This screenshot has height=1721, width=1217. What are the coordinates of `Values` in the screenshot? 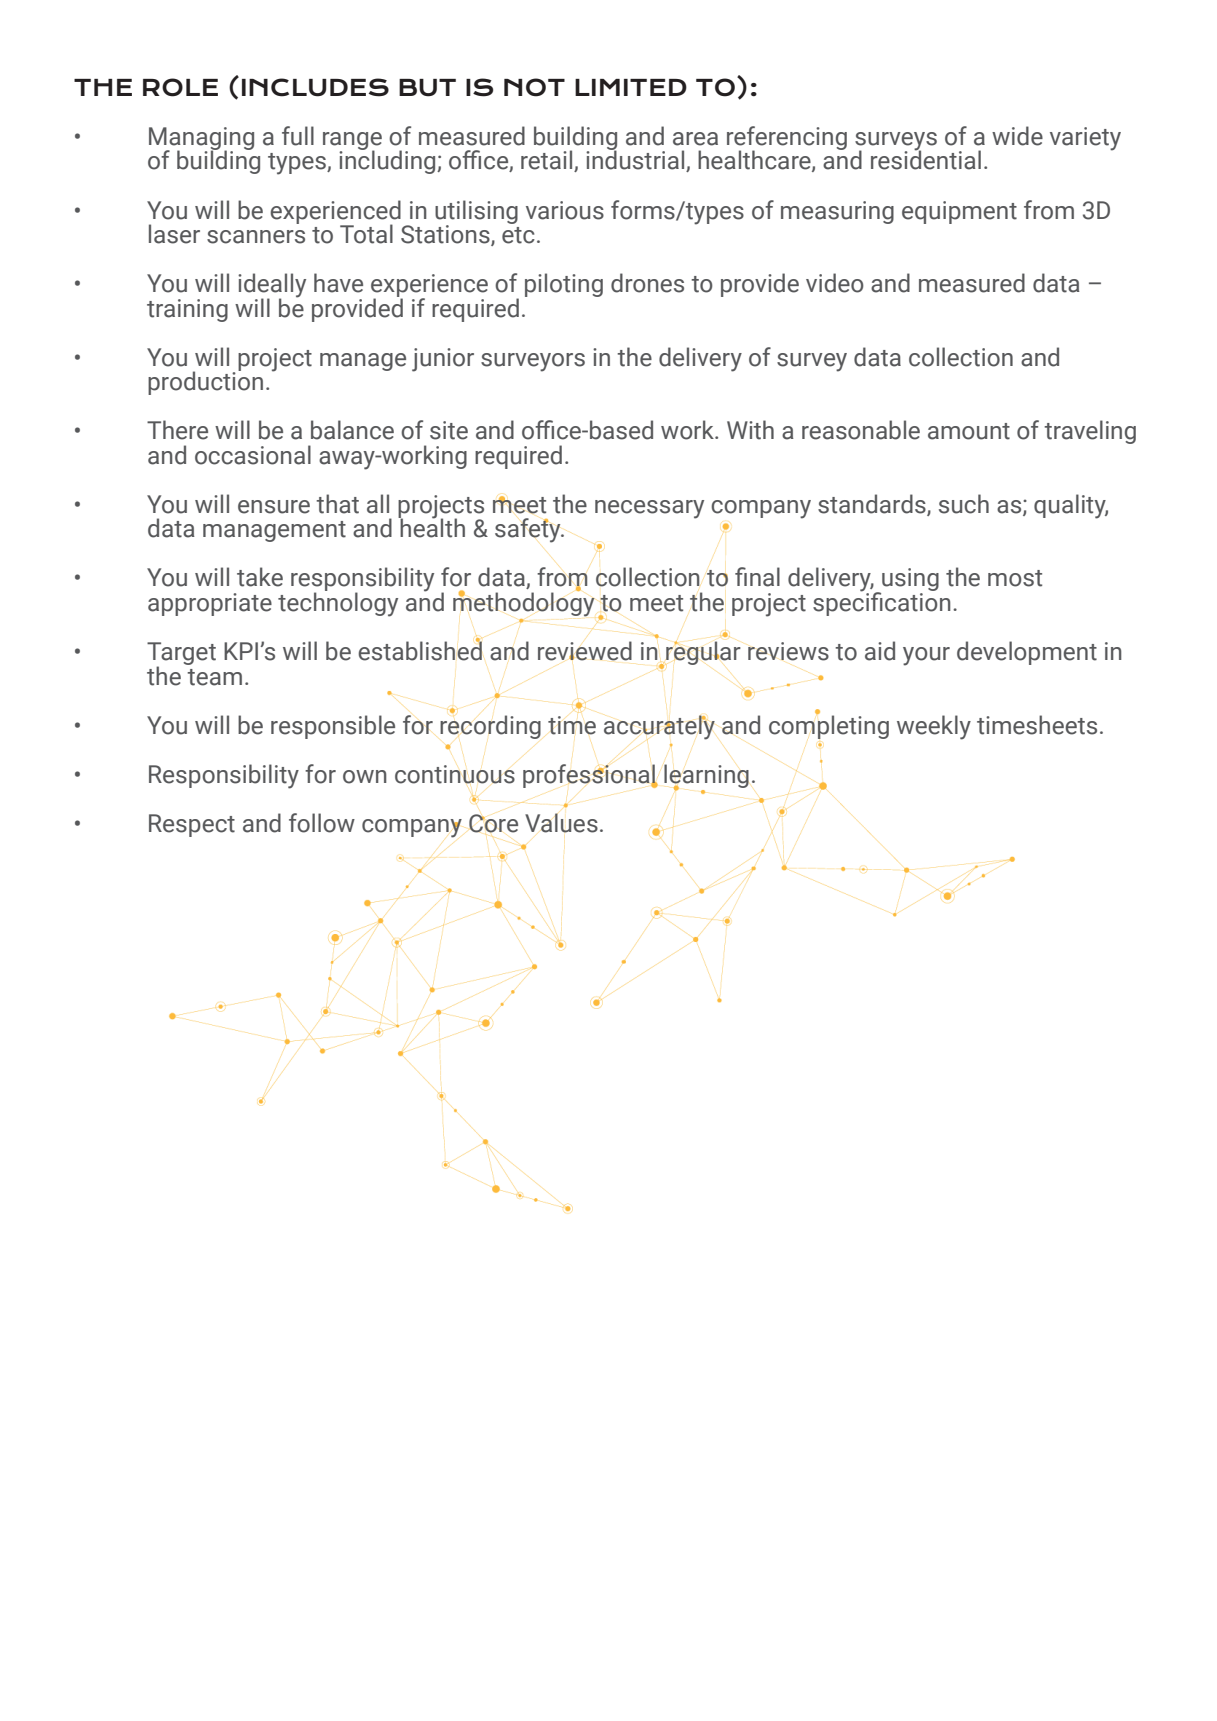 It's located at (561, 823).
